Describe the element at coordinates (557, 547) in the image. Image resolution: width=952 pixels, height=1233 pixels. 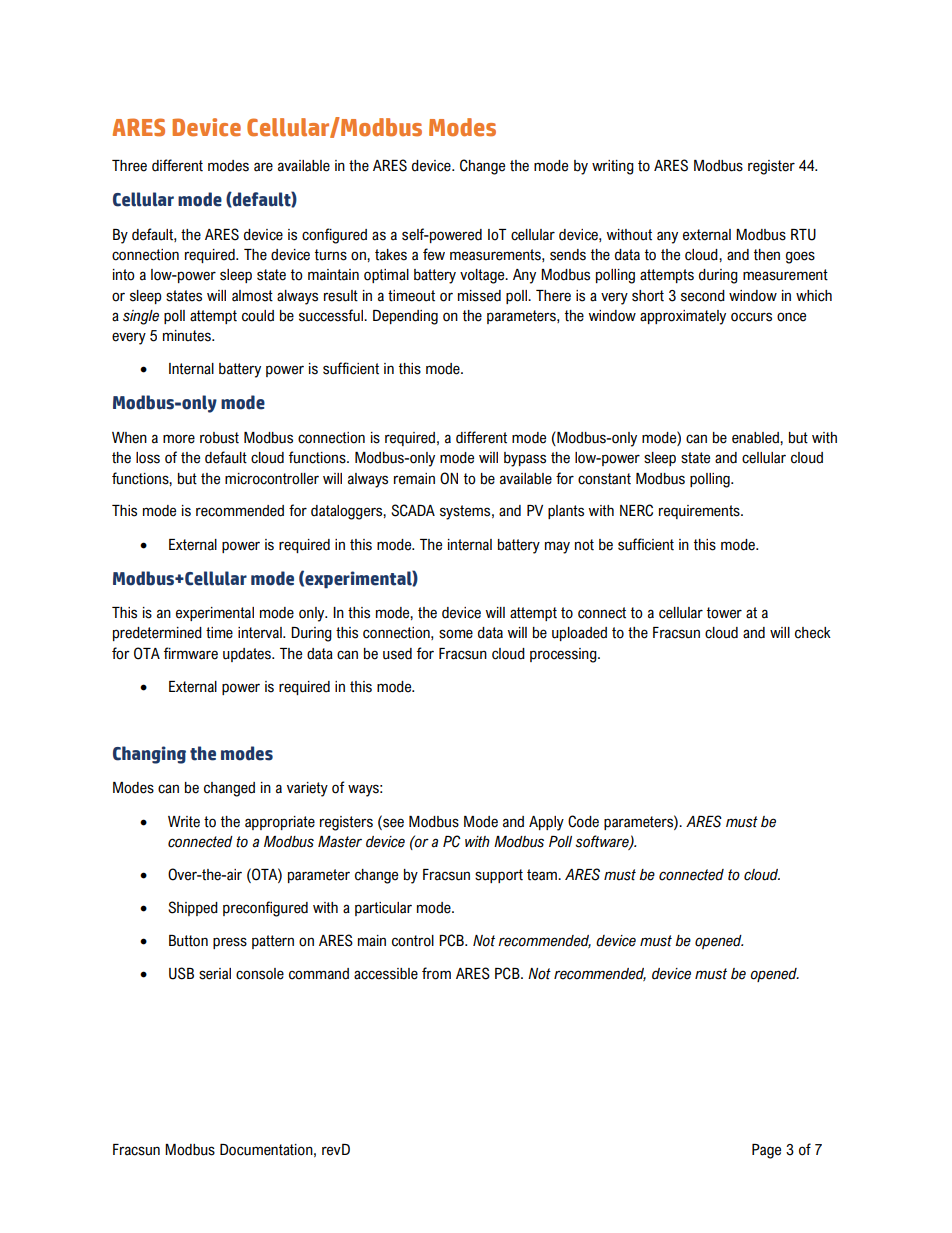
I see `may` at that location.
